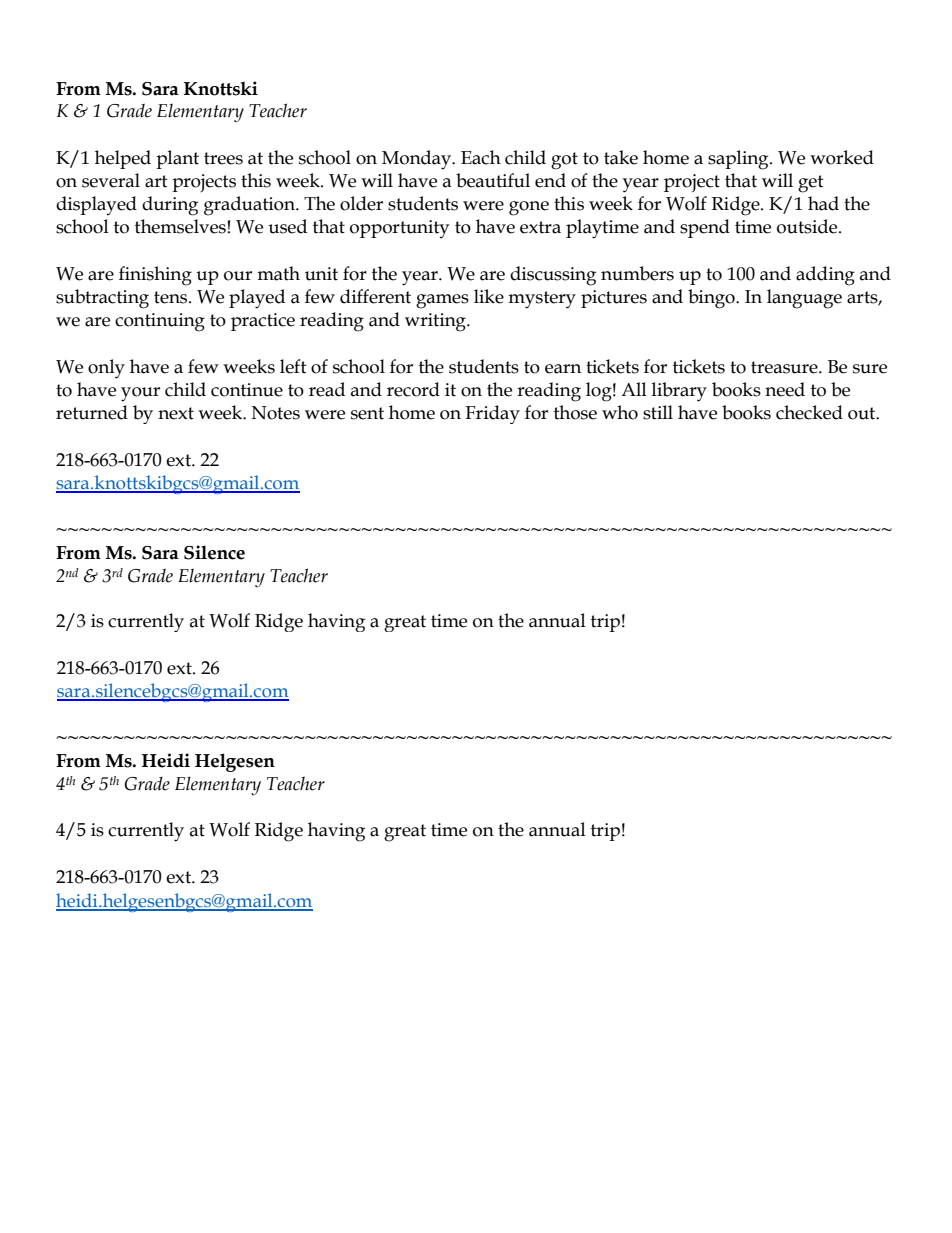 The image size is (952, 1233). Describe the element at coordinates (712, 299) in the screenshot. I see `bingo` at that location.
